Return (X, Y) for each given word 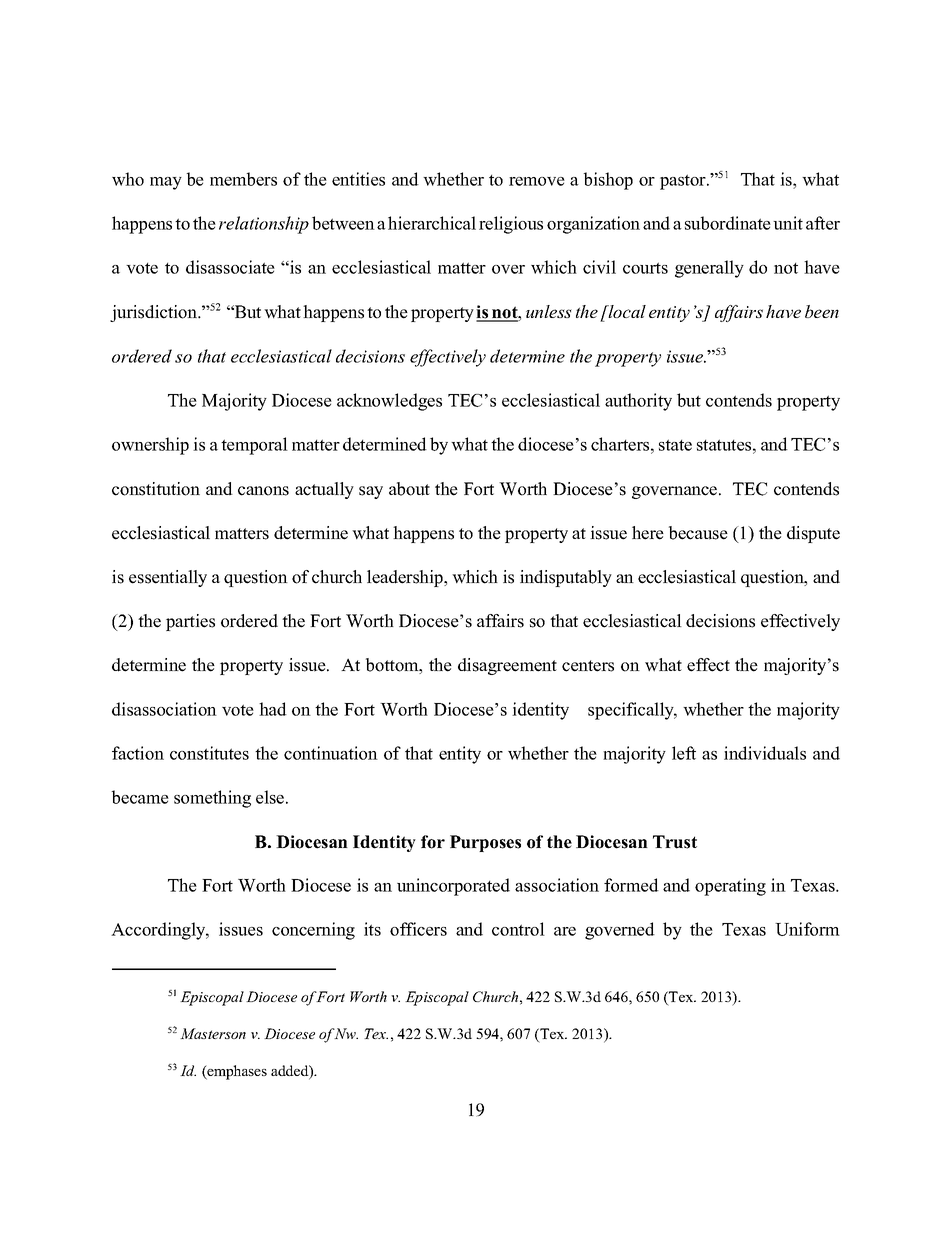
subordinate (728, 223)
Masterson (213, 1033)
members (243, 179)
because (698, 533)
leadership (406, 578)
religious (511, 225)
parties (190, 622)
